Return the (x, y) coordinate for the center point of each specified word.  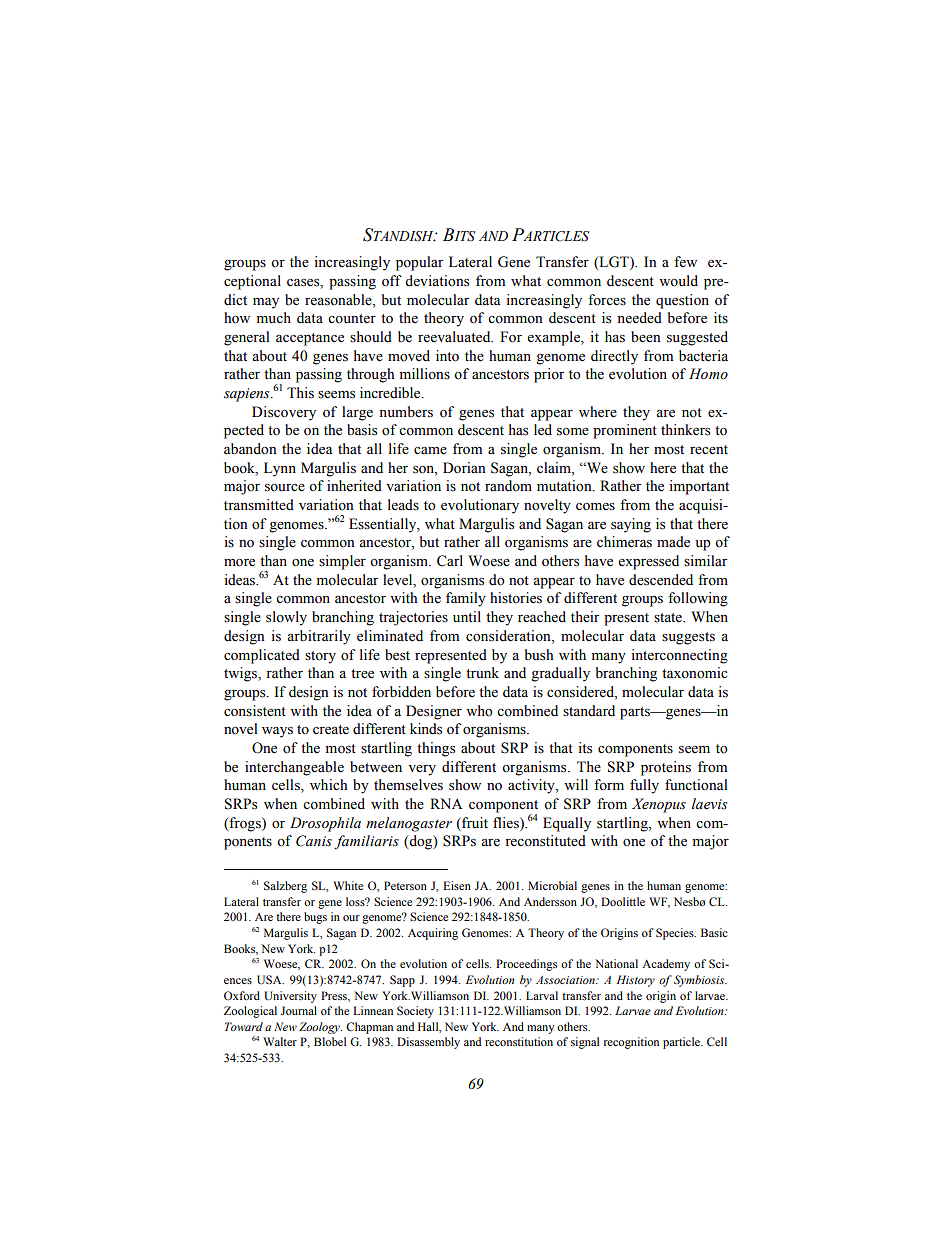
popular (420, 263)
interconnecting (679, 656)
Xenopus (659, 805)
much (274, 317)
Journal (299, 1010)
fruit (474, 822)
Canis (314, 841)
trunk (482, 672)
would (678, 281)
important (699, 487)
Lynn (280, 469)
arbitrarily (319, 637)
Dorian (464, 468)
